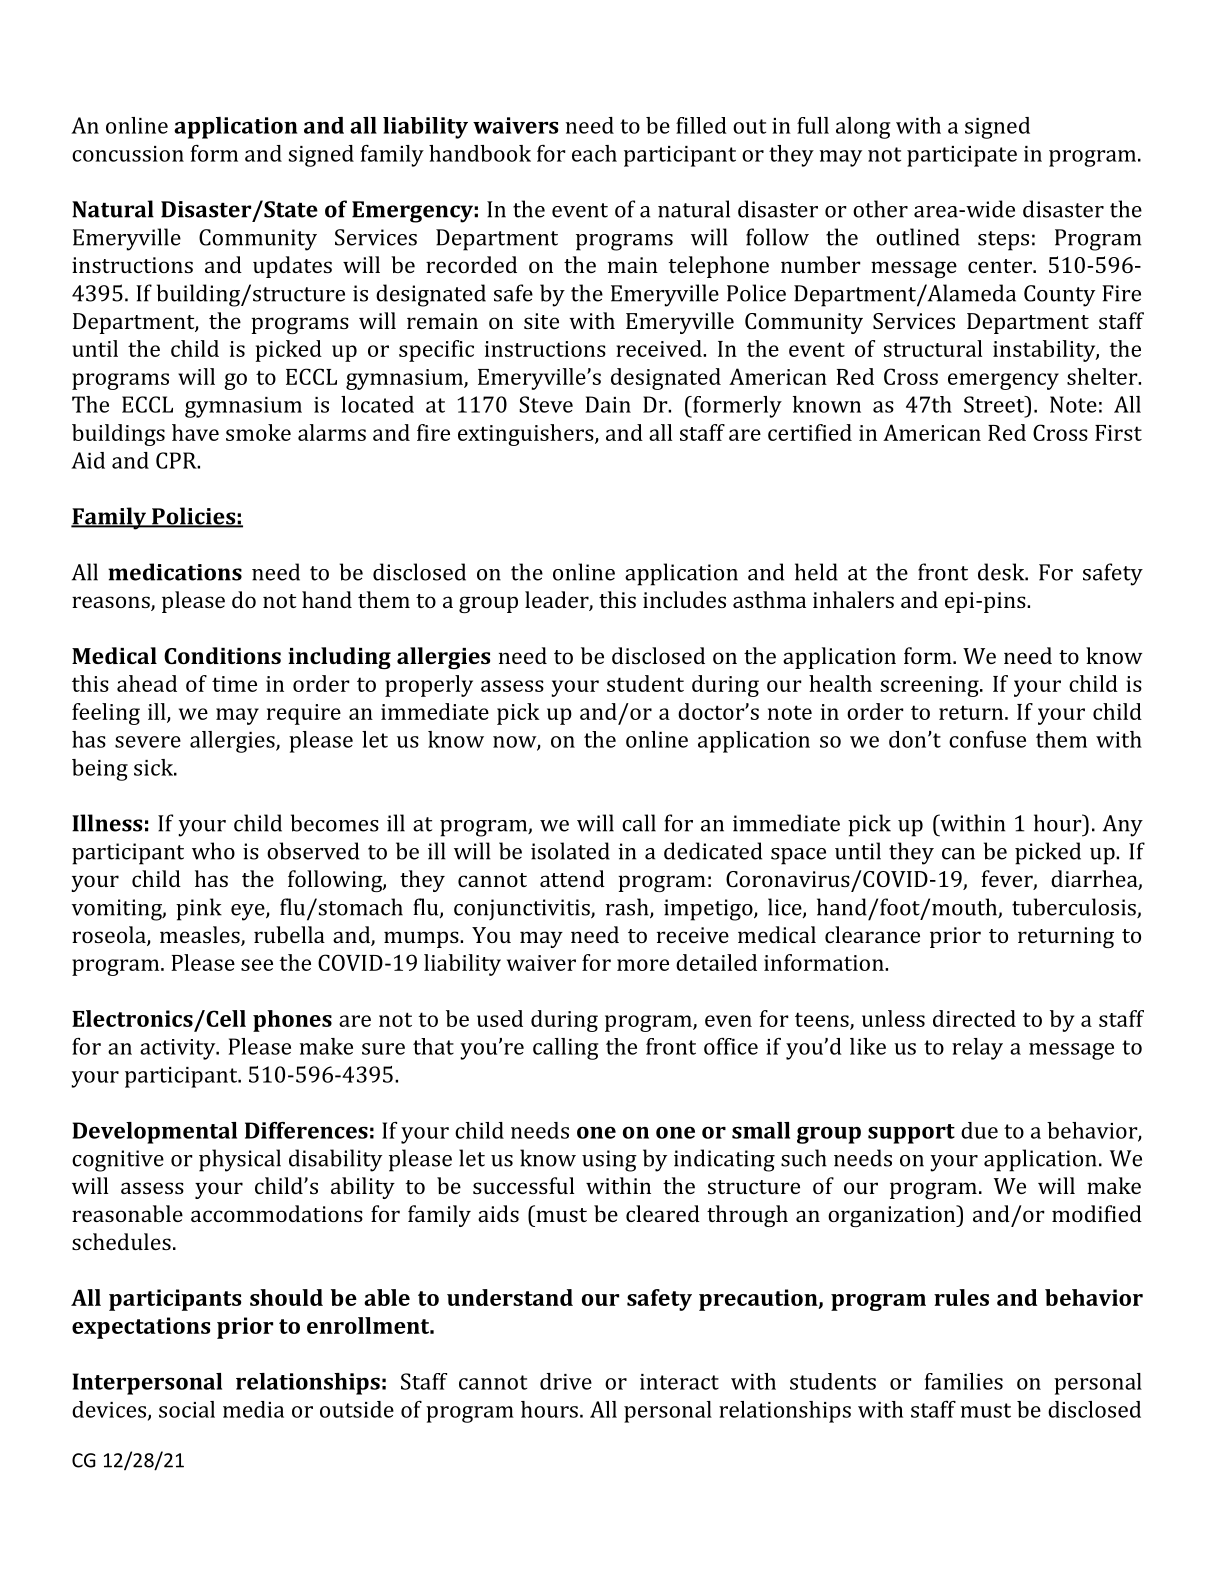  Describe the element at coordinates (240, 1160) in the screenshot. I see `physical` at that location.
